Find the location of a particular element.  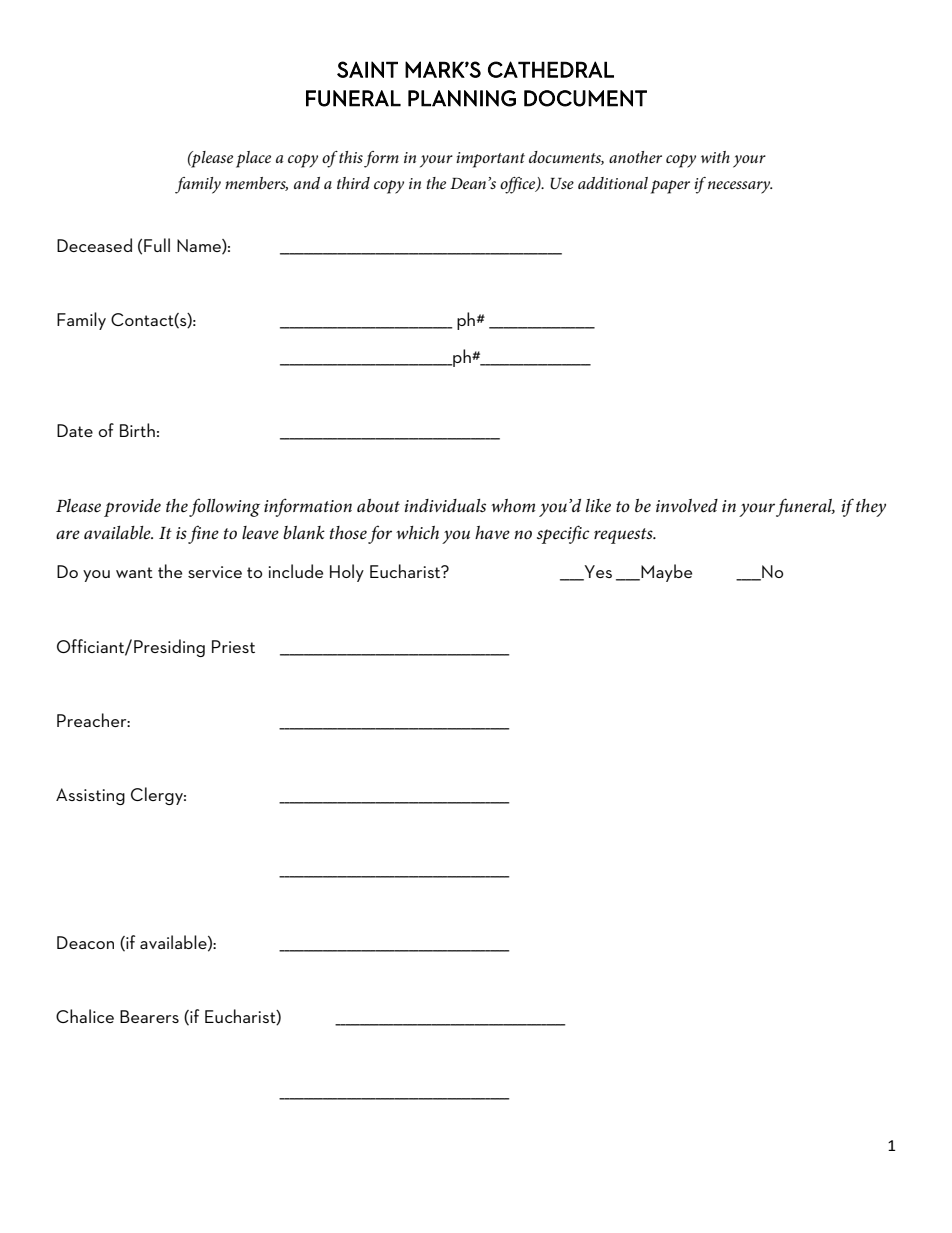

Bearers is located at coordinates (149, 1016).
